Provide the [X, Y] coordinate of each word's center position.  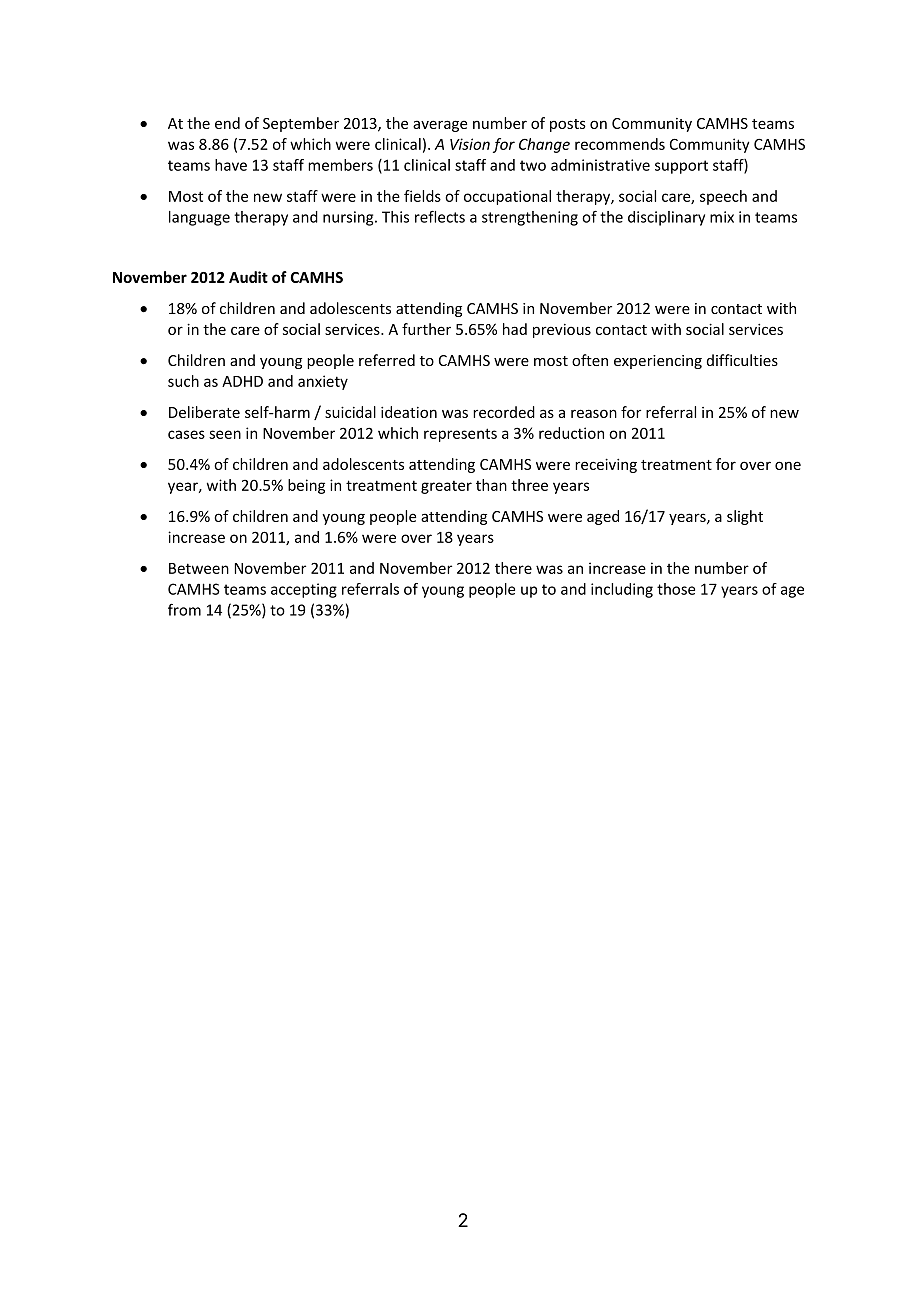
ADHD [242, 381]
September [301, 124]
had [515, 329]
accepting [304, 590]
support [681, 167]
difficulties [742, 360]
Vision [470, 144]
